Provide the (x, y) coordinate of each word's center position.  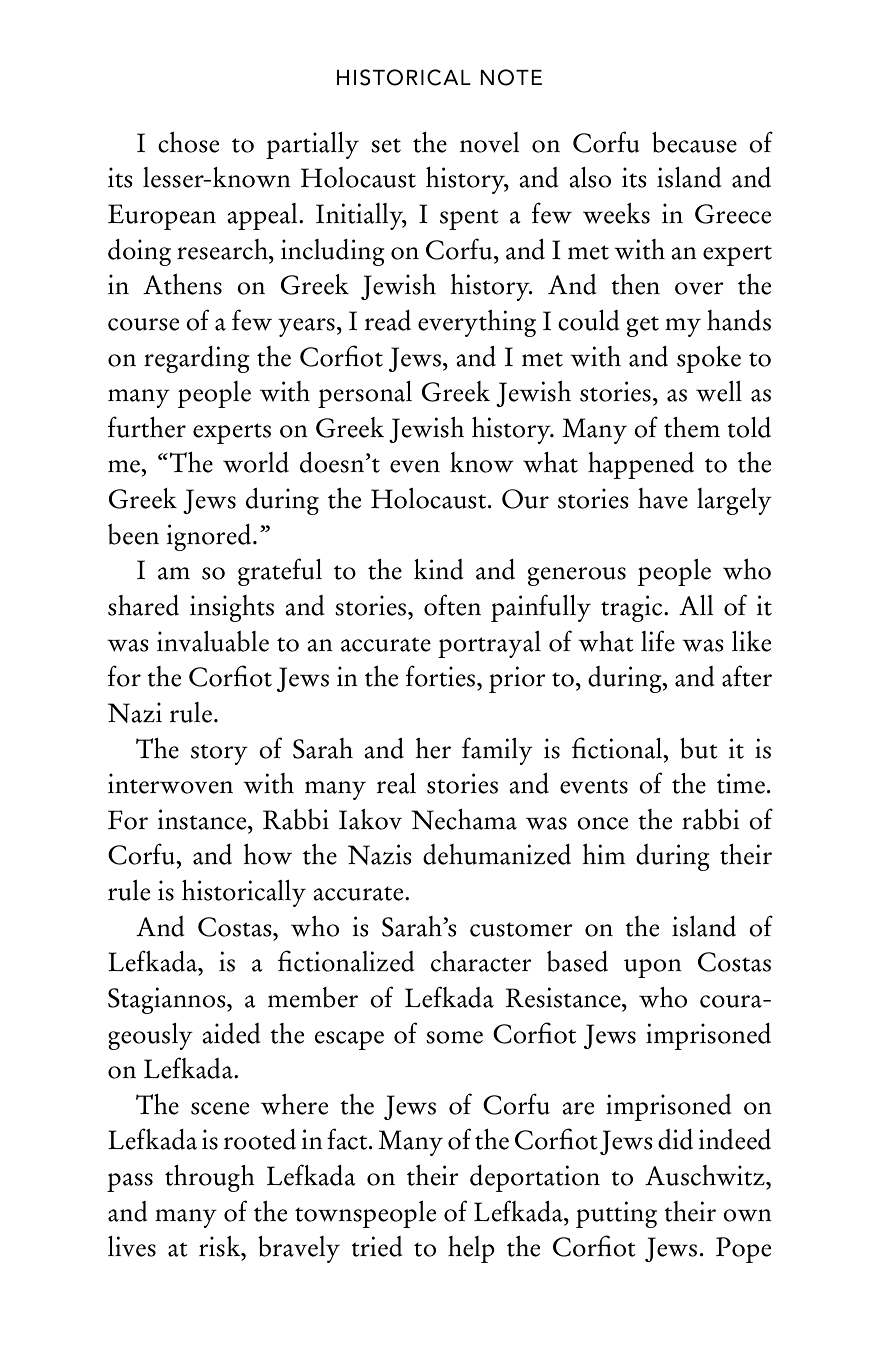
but (699, 748)
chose (188, 142)
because (694, 142)
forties (442, 676)
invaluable (213, 641)
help (471, 1249)
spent (469, 219)
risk (221, 1246)
